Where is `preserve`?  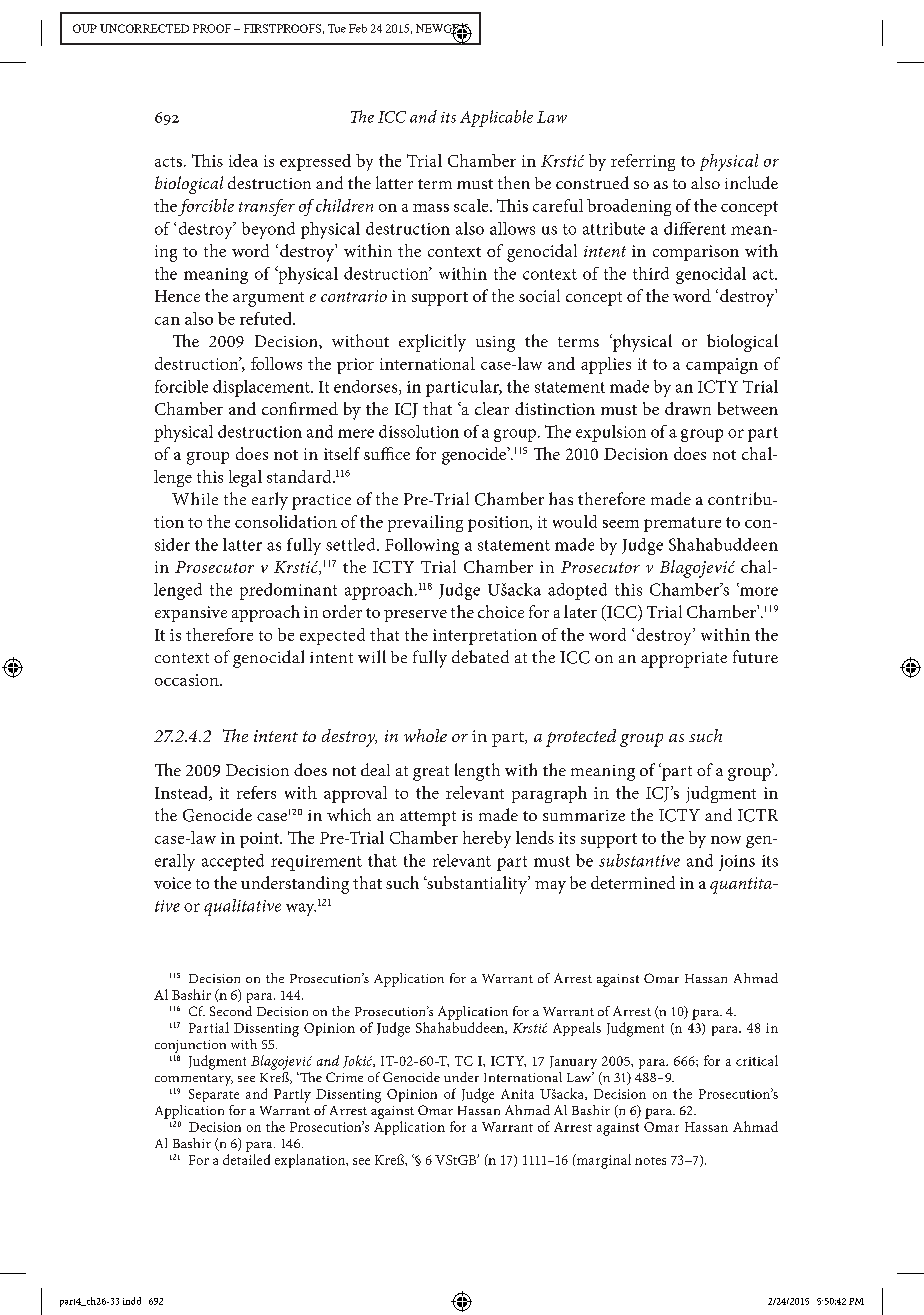
preserve is located at coordinates (415, 616).
